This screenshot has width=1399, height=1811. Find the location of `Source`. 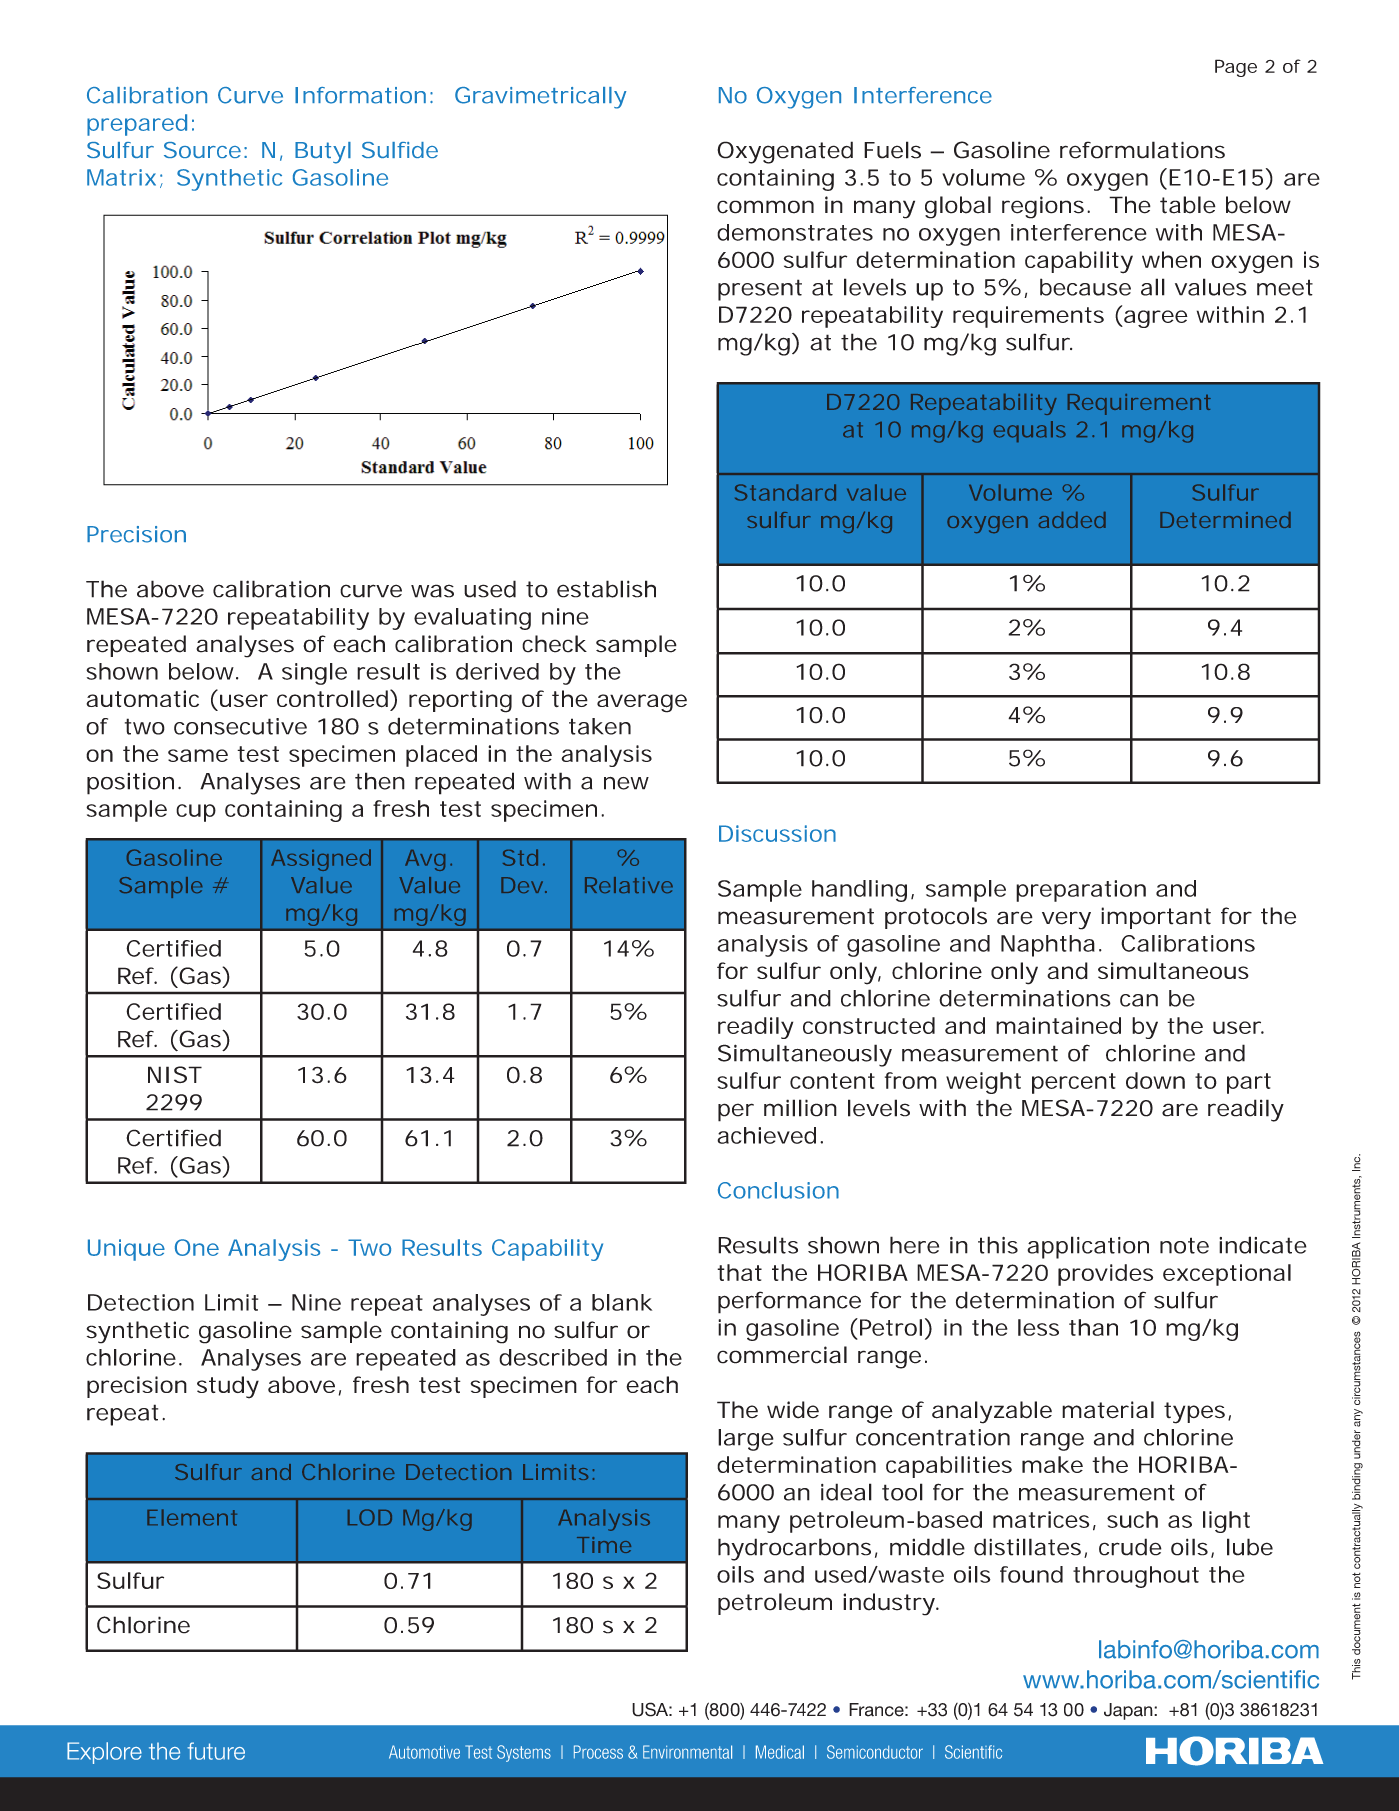

Source is located at coordinates (202, 150).
